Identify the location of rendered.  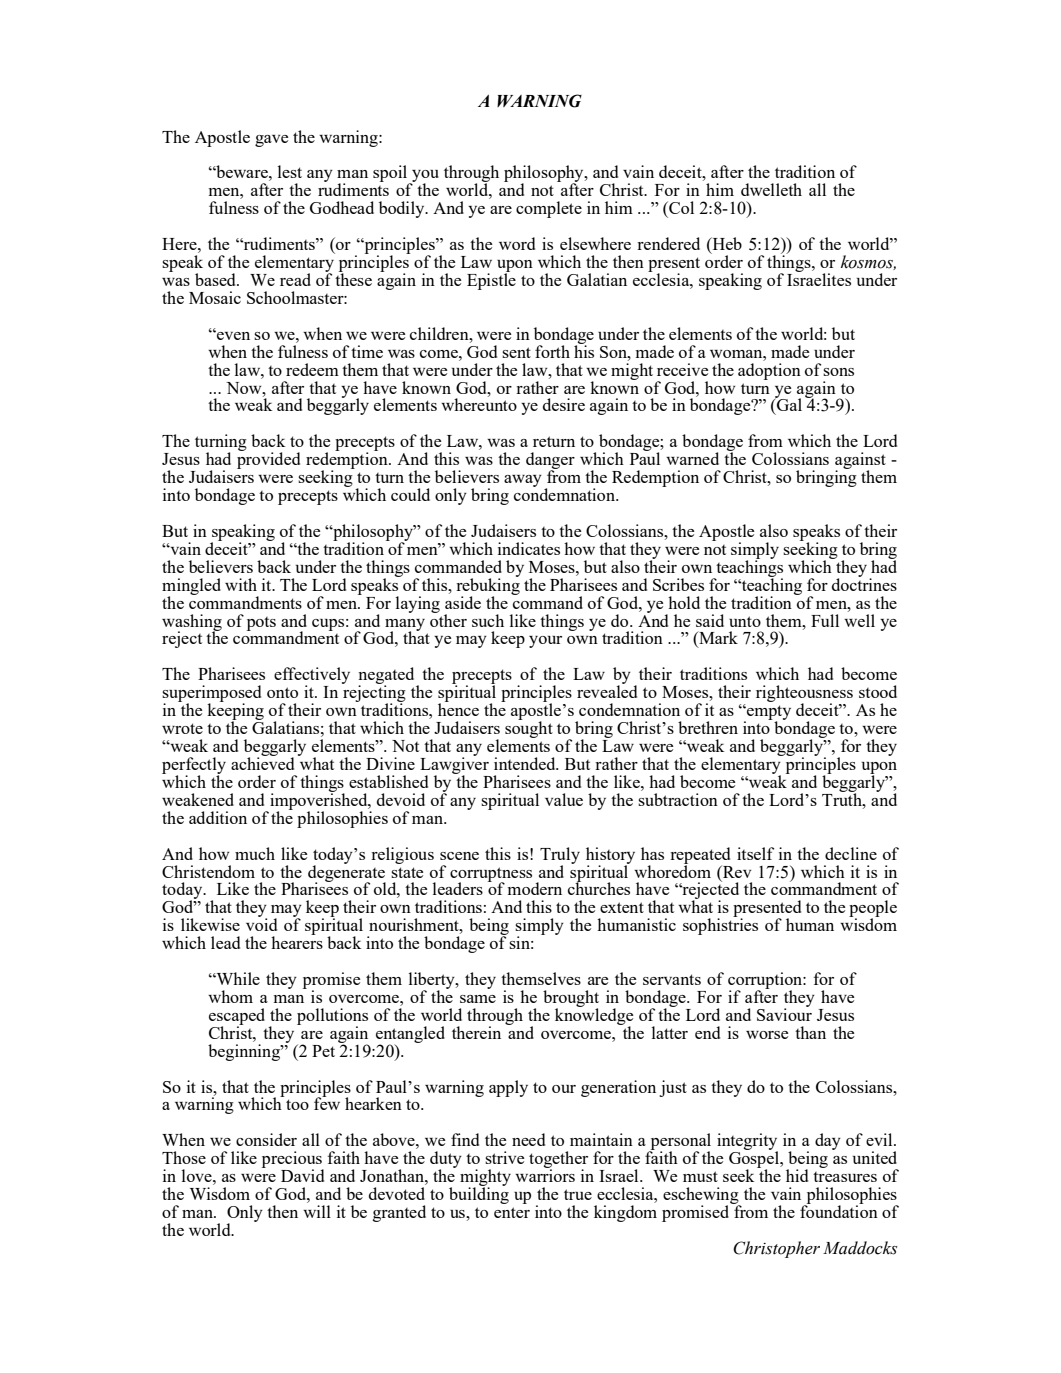
(668, 243).
